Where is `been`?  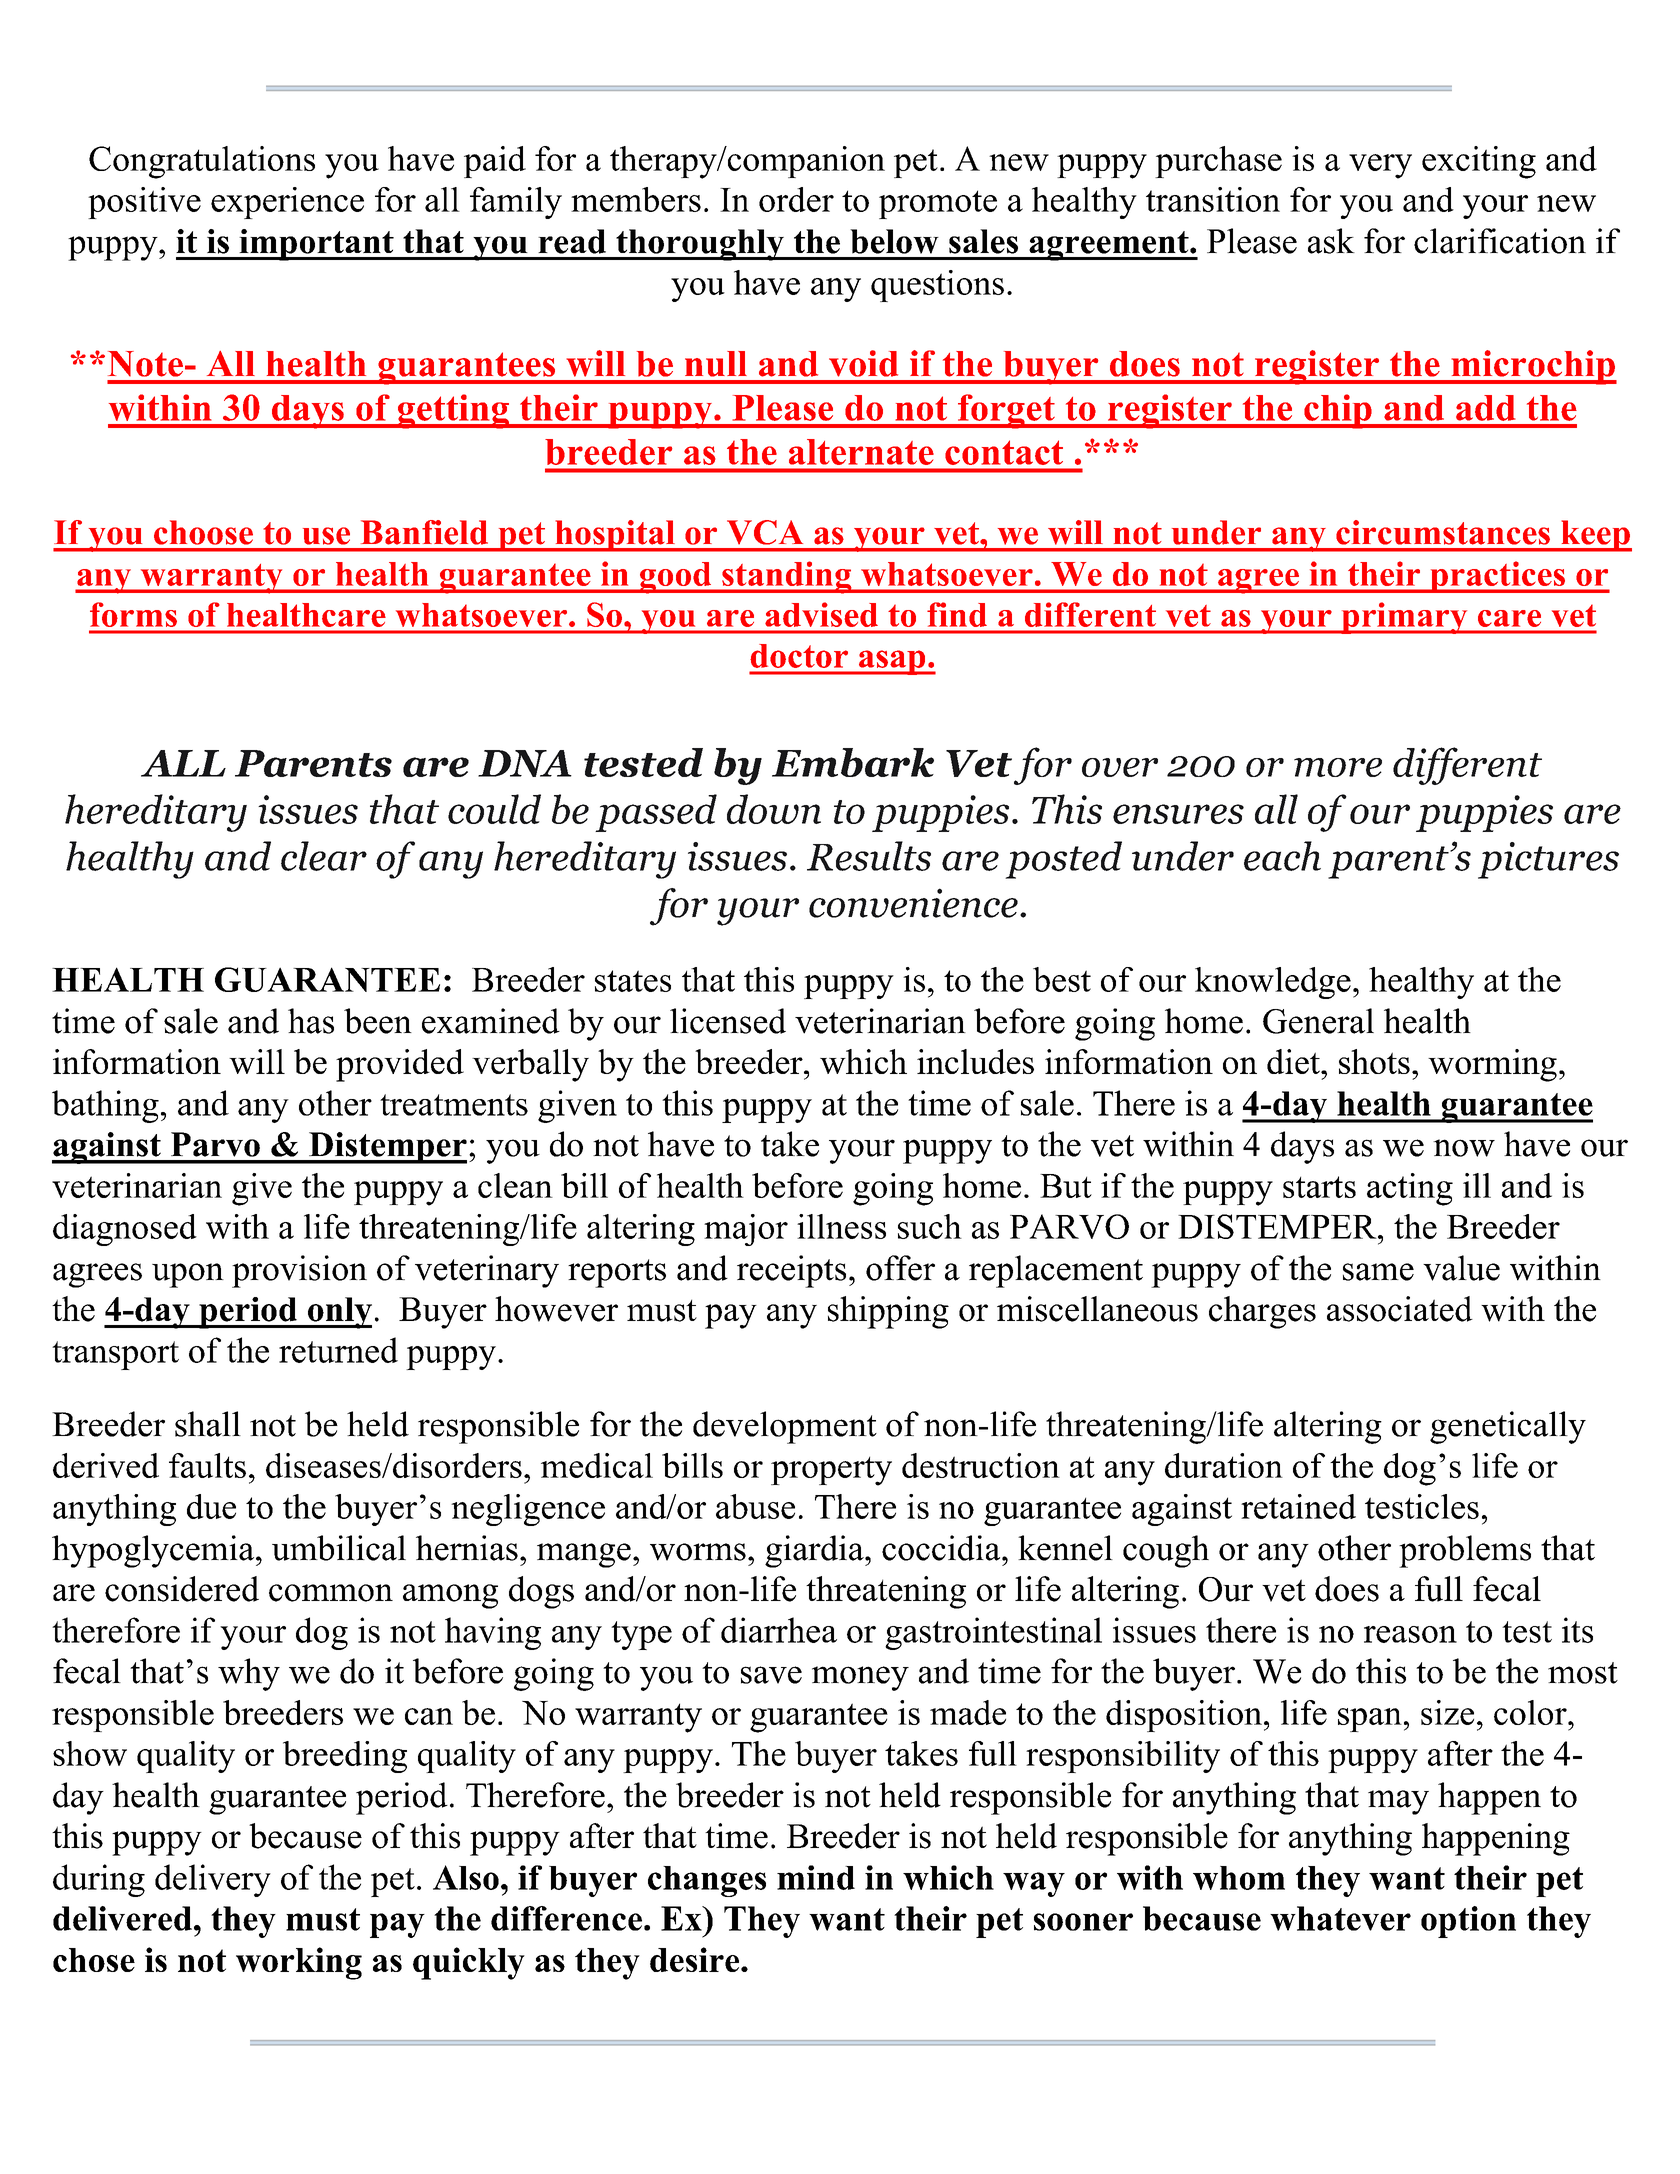
been is located at coordinates (378, 1021).
